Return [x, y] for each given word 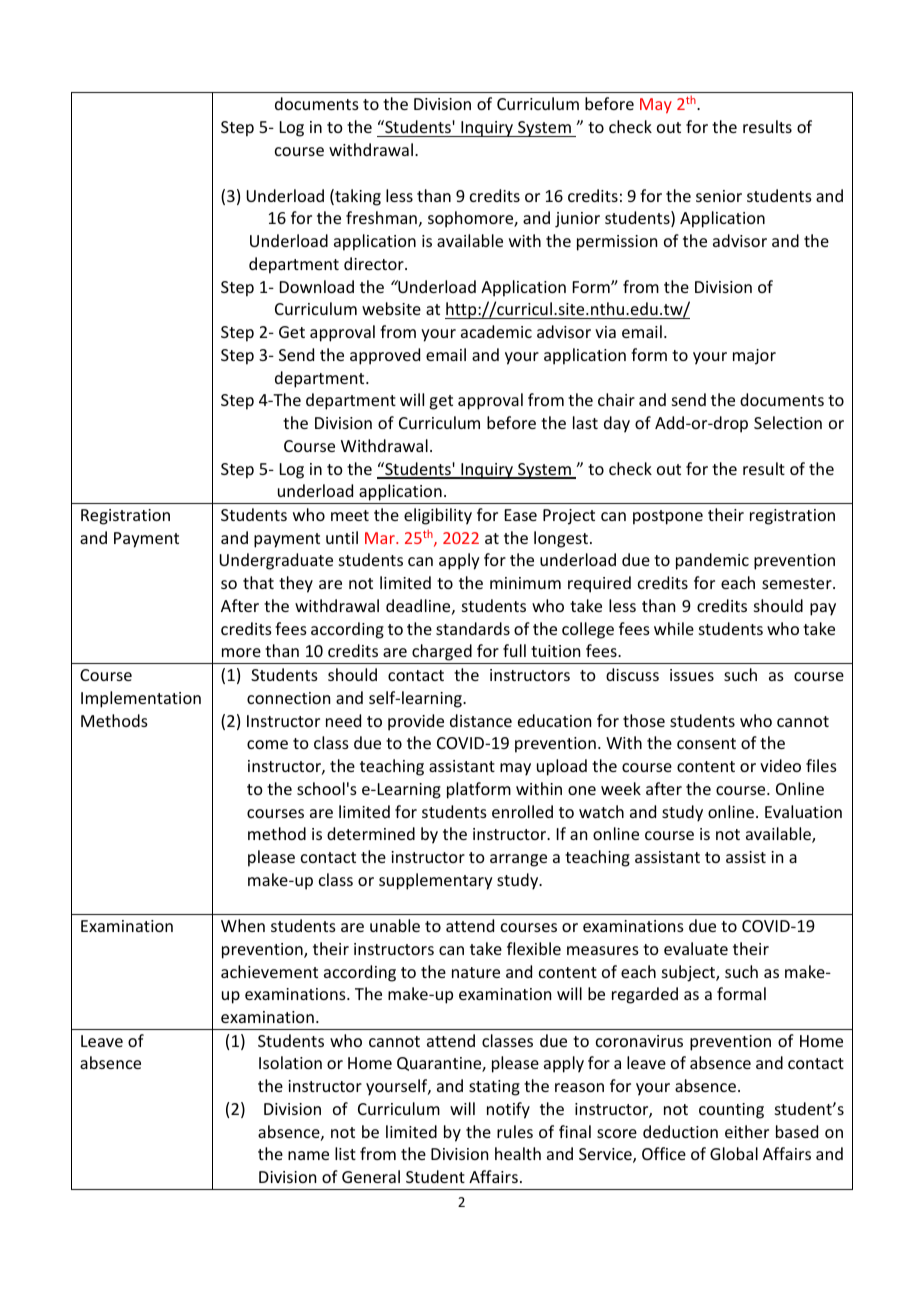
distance [481, 720]
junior [577, 220]
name [308, 1155]
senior [719, 196]
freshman [381, 217]
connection [288, 698]
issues [692, 675]
